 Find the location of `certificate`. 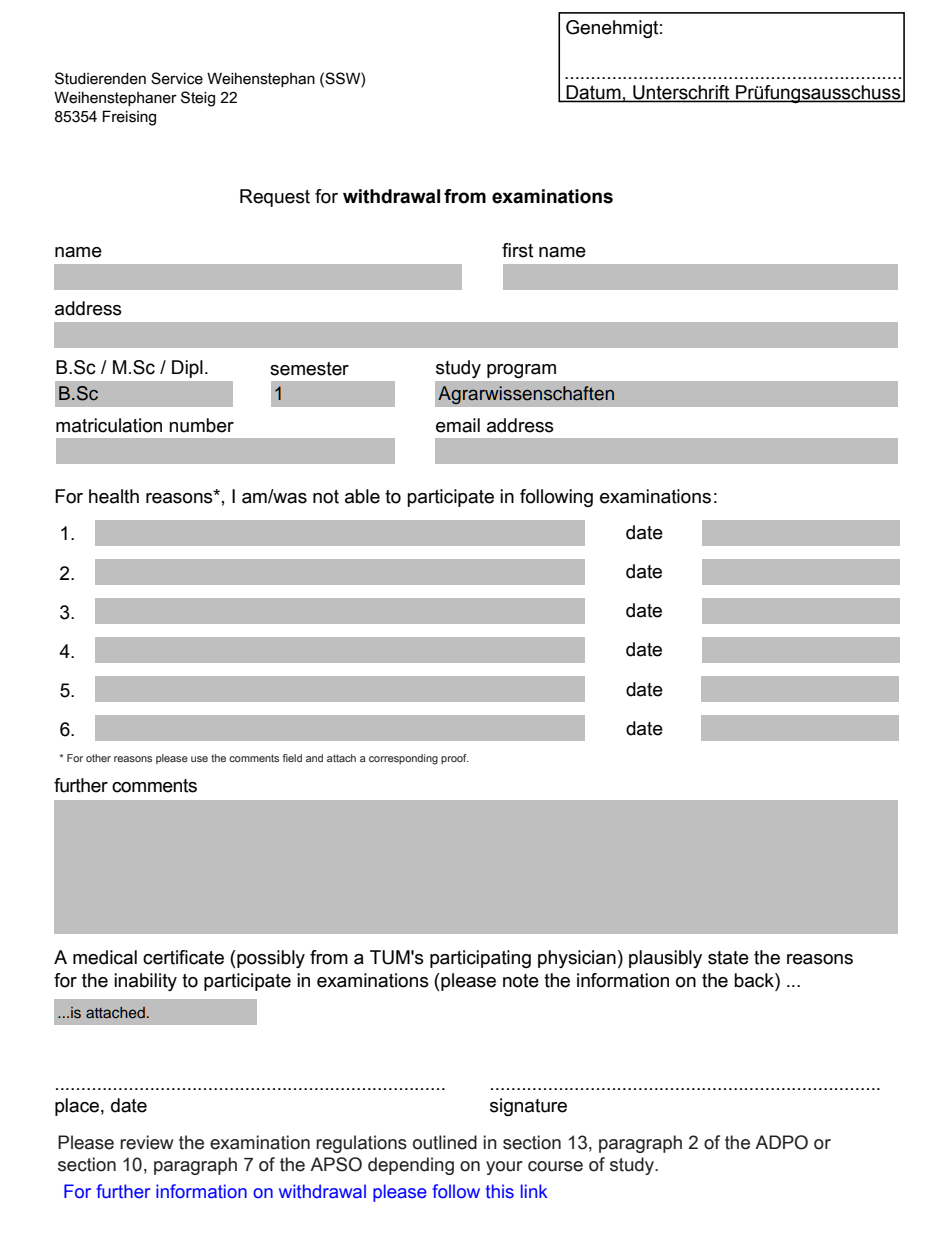

certificate is located at coordinates (183, 957).
